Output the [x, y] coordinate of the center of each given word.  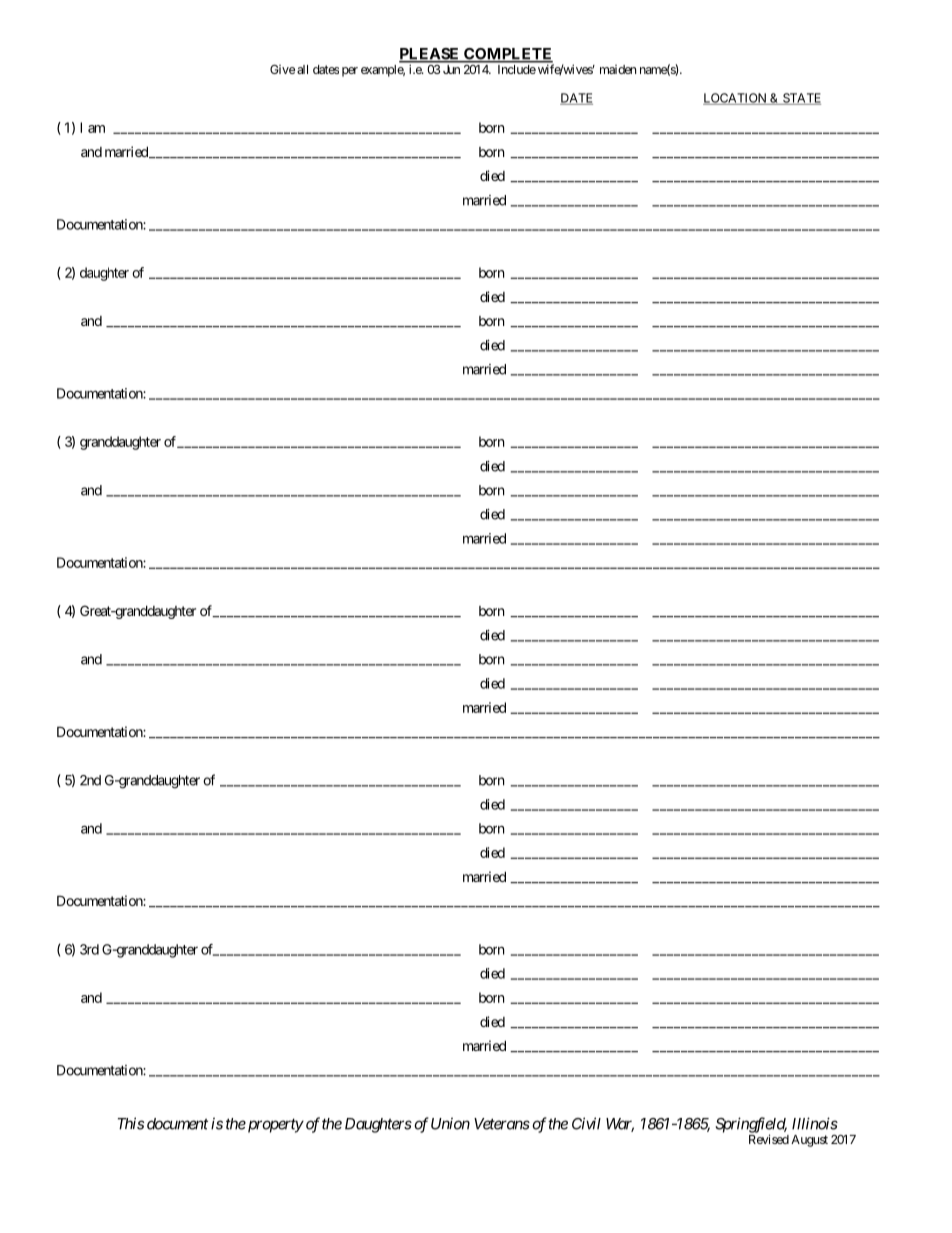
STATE [801, 99]
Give [282, 69]
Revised [769, 1139]
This [131, 1123]
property [274, 1125]
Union [450, 1123]
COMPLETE [507, 55]
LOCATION [736, 99]
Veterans [502, 1124]
